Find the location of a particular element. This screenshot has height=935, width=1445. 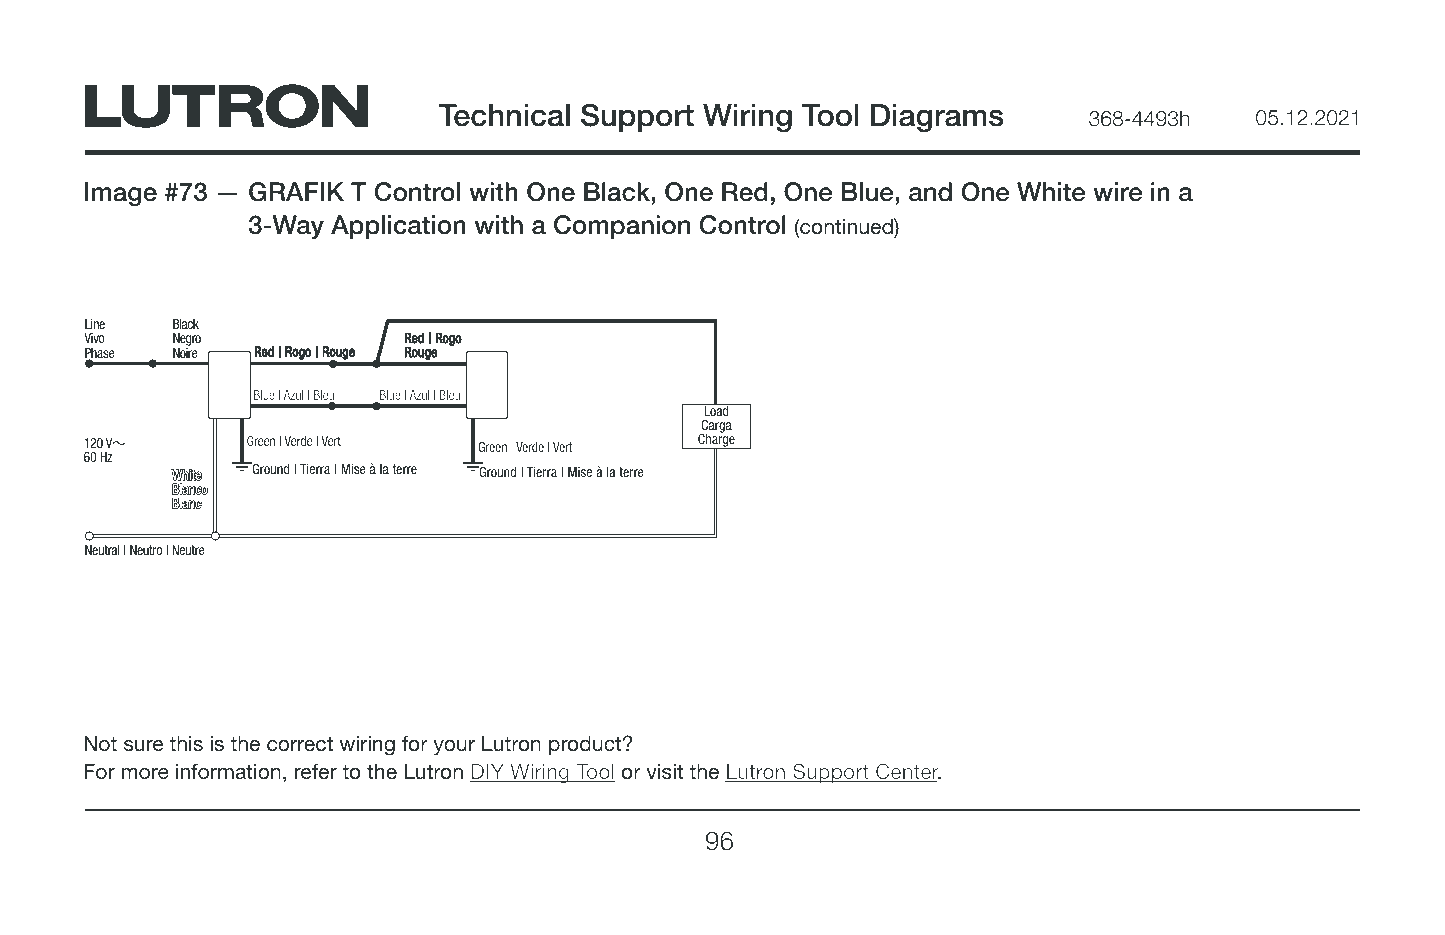

Technical is located at coordinates (504, 115).
